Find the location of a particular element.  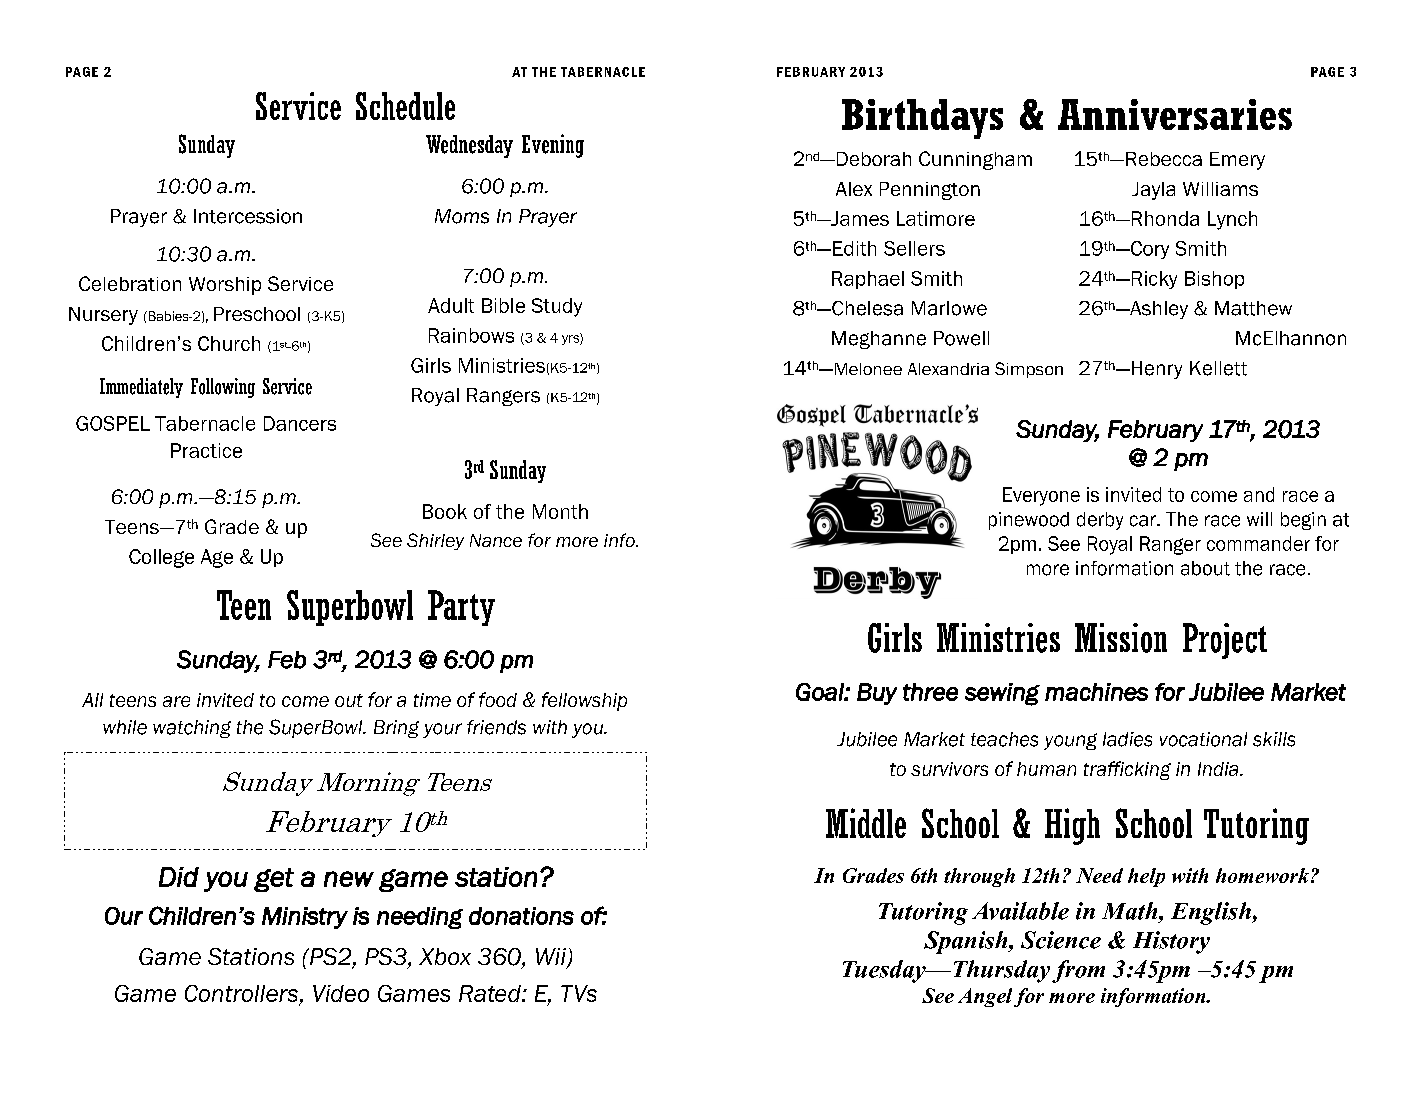

fellowship is located at coordinates (584, 701).
